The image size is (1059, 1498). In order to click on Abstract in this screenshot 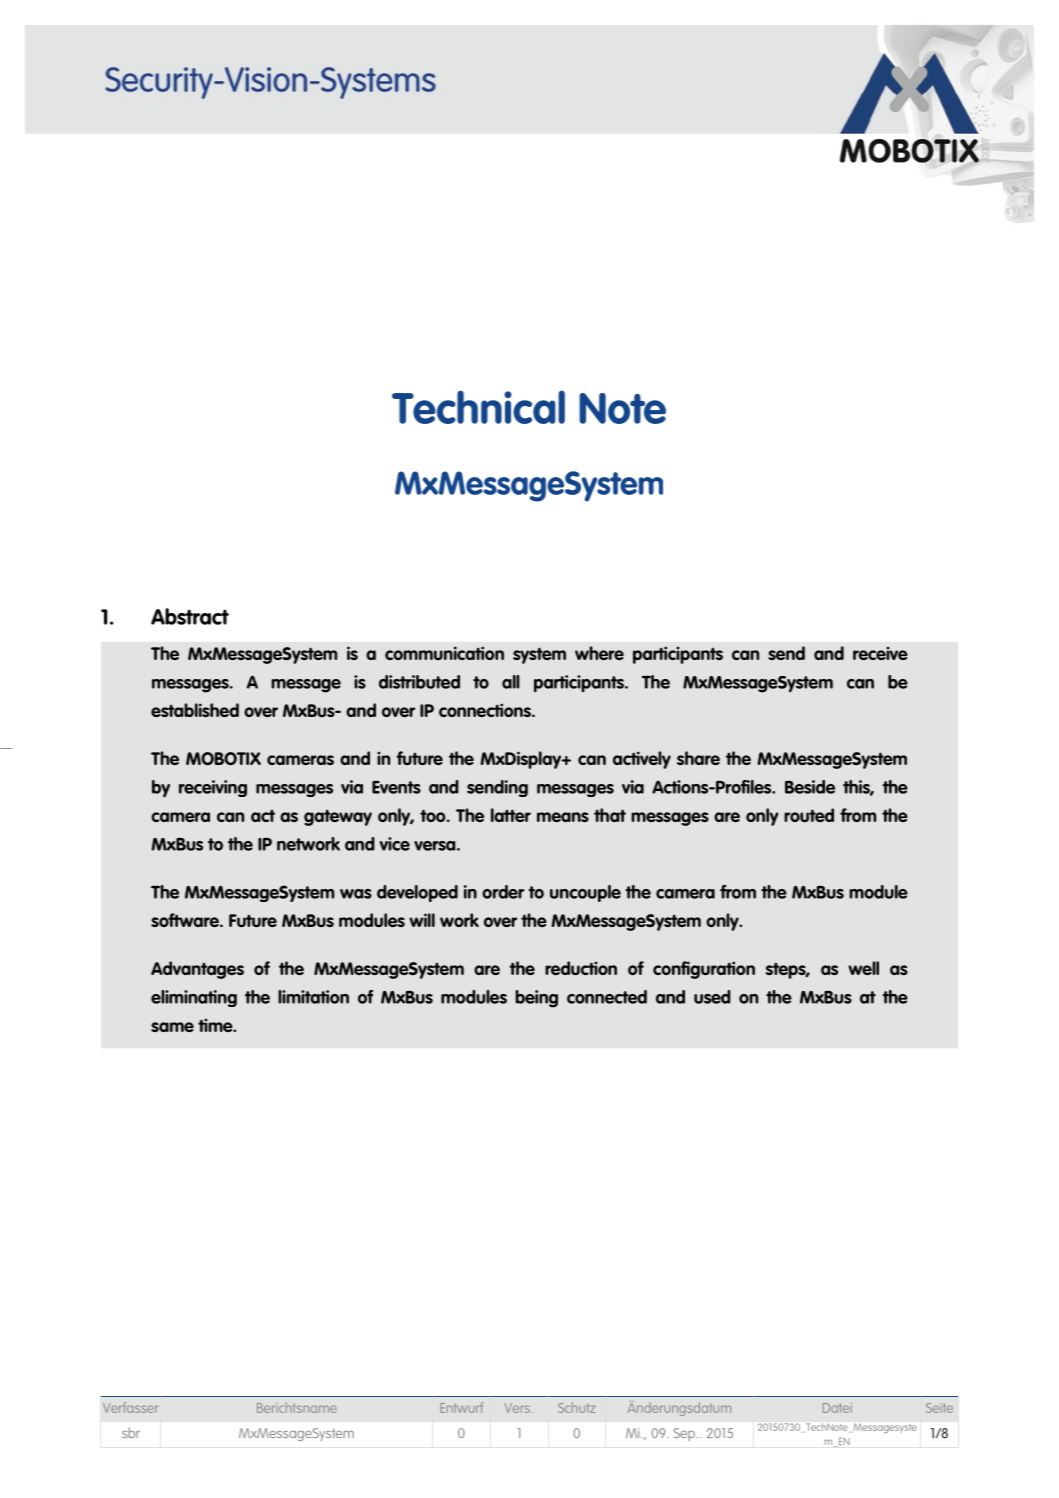, I will do `click(190, 616)`.
